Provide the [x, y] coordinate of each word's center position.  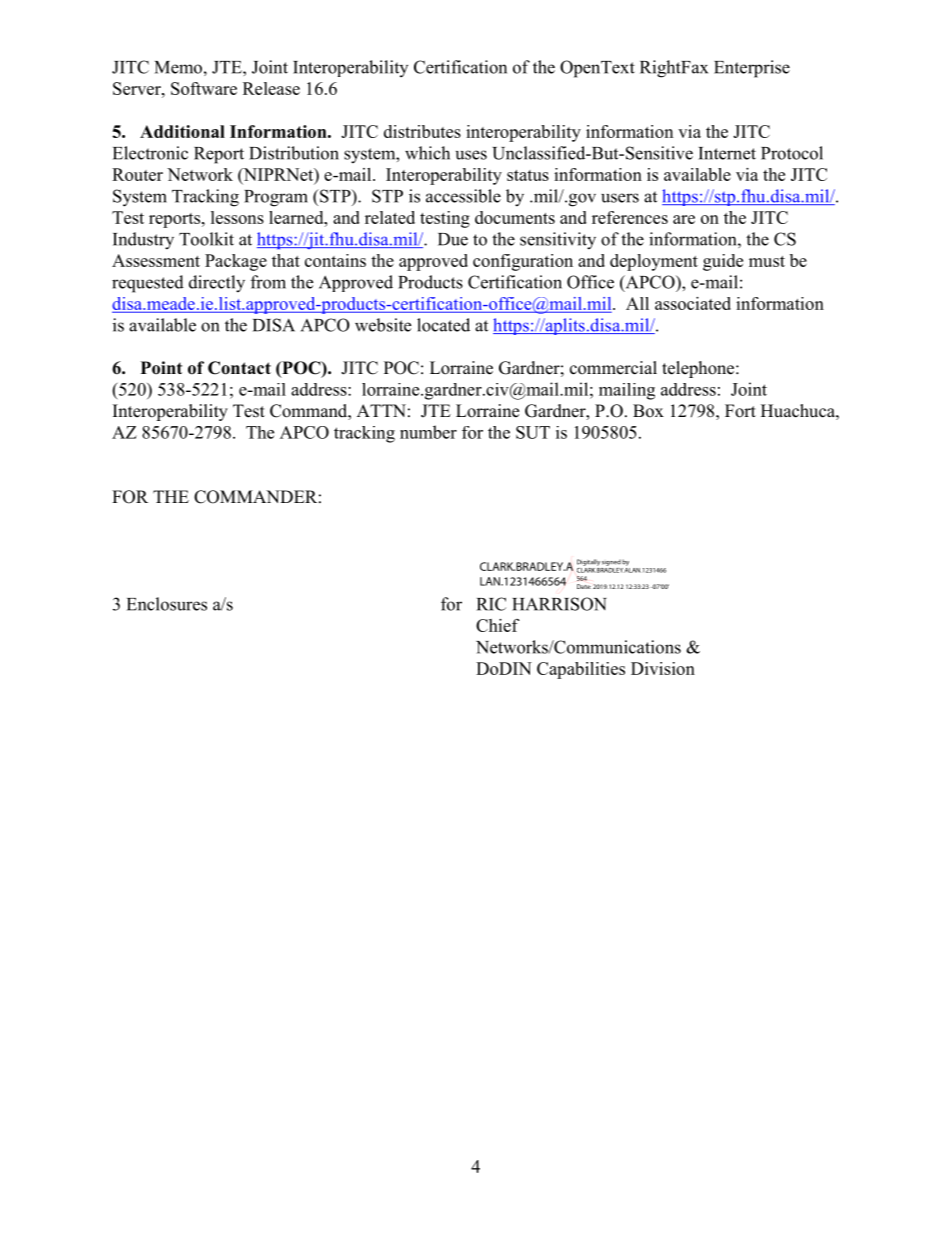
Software [204, 88]
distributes [422, 131]
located [443, 325]
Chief [498, 625]
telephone [699, 369]
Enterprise [752, 69]
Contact [239, 368]
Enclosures [167, 604]
